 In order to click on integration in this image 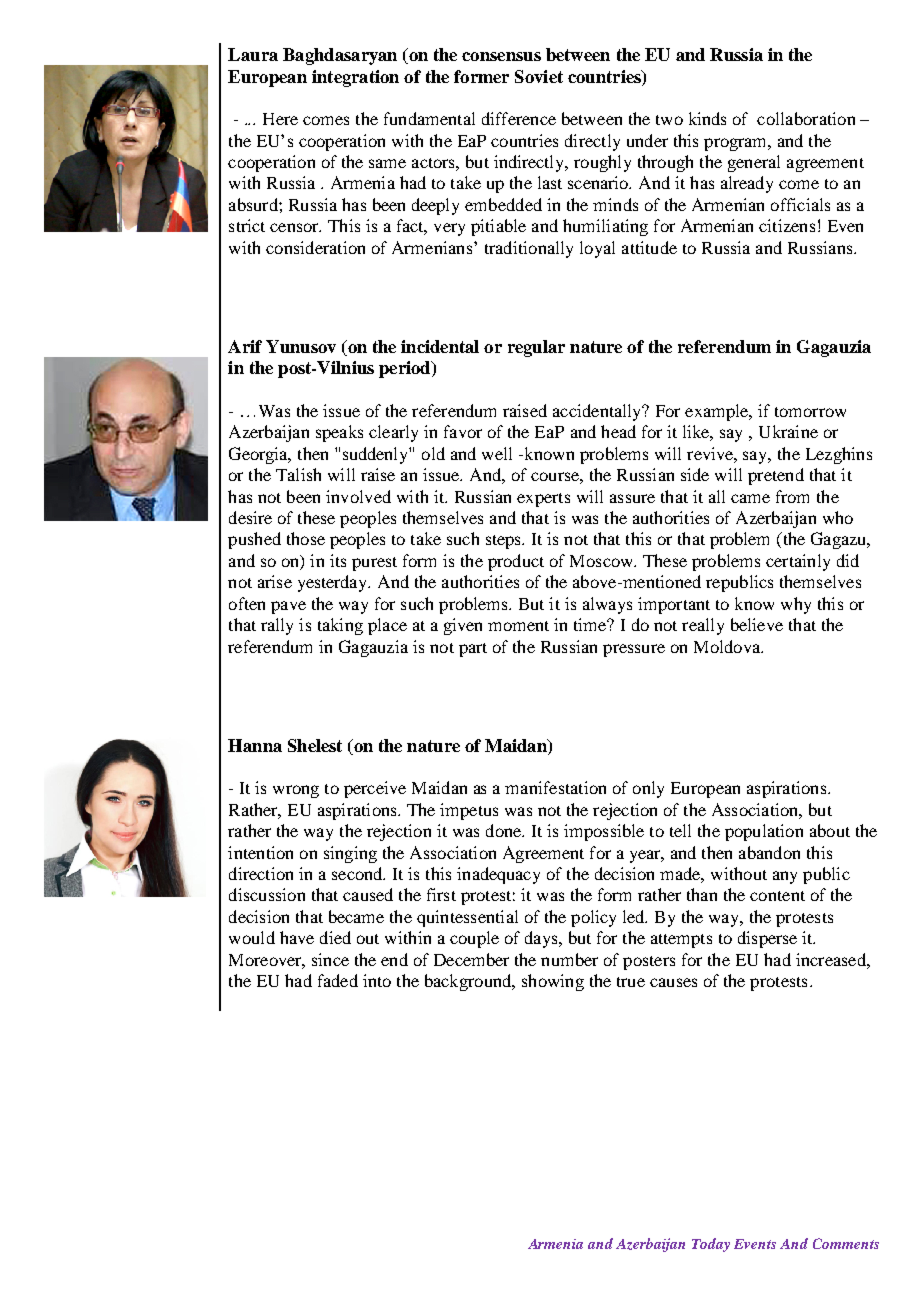, I will do `click(355, 78)`.
